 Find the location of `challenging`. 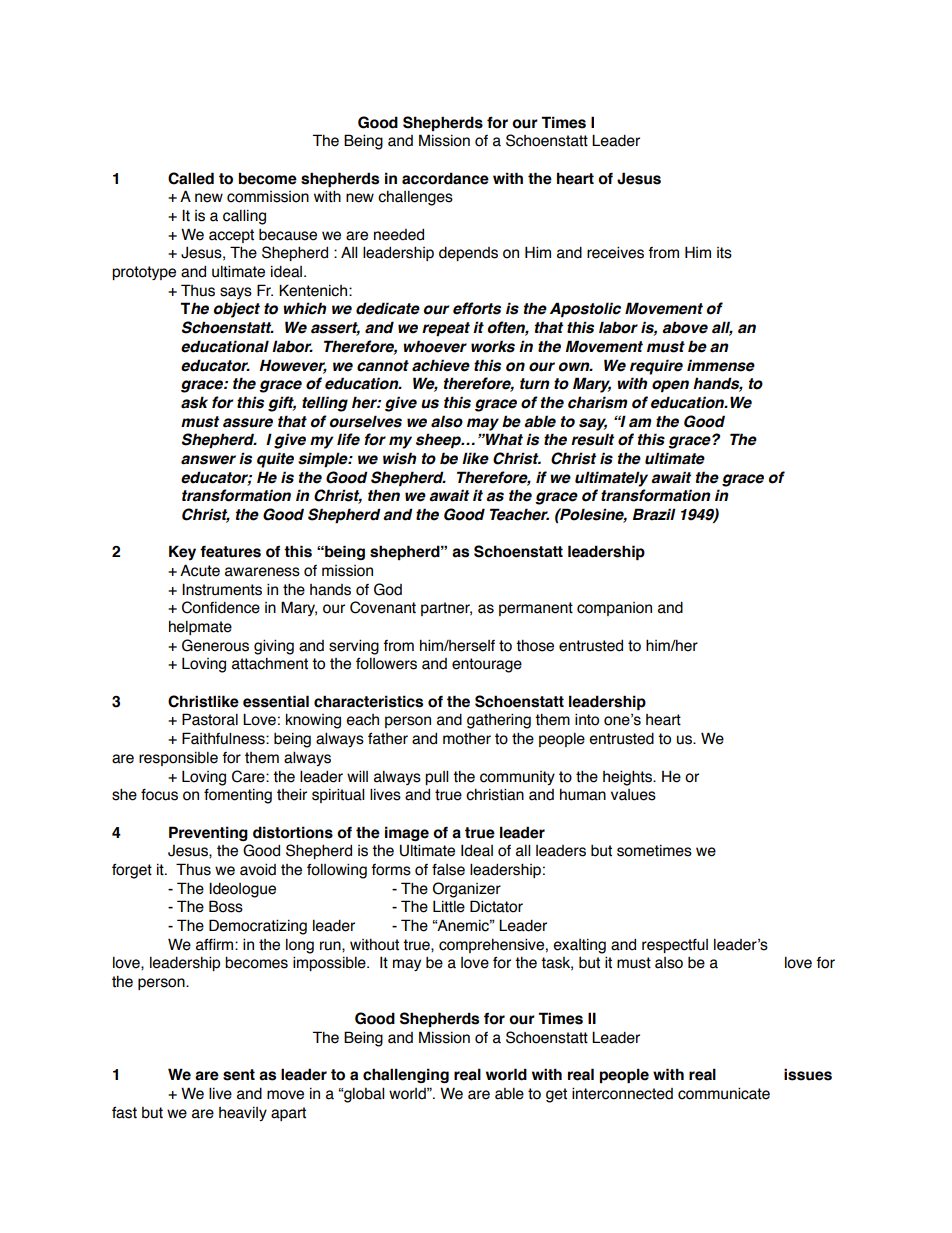

challenging is located at coordinates (406, 1075).
